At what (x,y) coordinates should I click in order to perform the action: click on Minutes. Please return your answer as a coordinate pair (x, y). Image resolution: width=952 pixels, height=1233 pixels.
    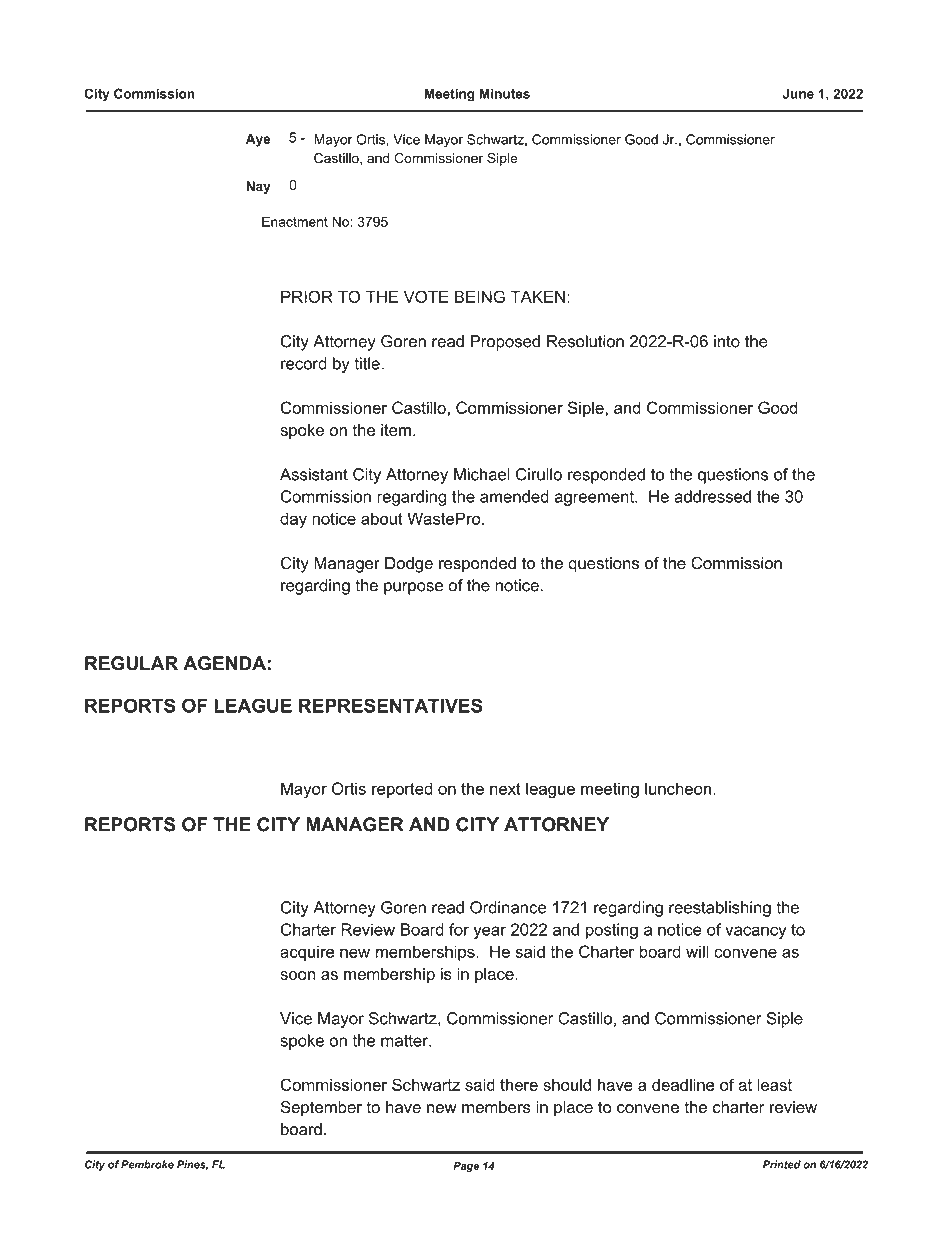
    Looking at the image, I should click on (505, 93).
